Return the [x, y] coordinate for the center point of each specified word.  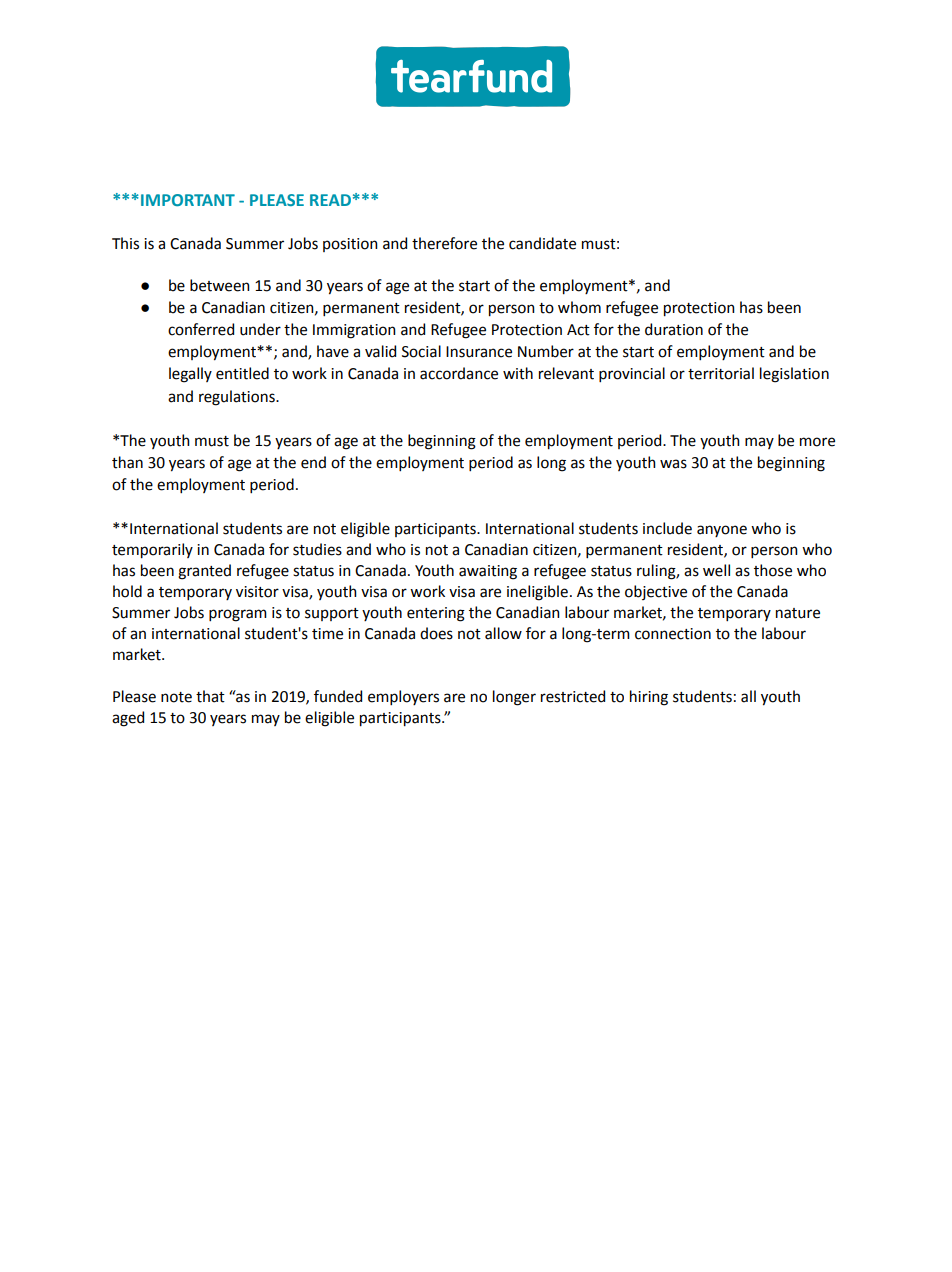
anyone [722, 531]
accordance [459, 373]
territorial [721, 373]
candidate [542, 243]
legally [190, 375]
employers [403, 697]
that [210, 696]
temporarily [152, 551]
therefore [444, 243]
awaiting [488, 572]
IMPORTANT [188, 200]
